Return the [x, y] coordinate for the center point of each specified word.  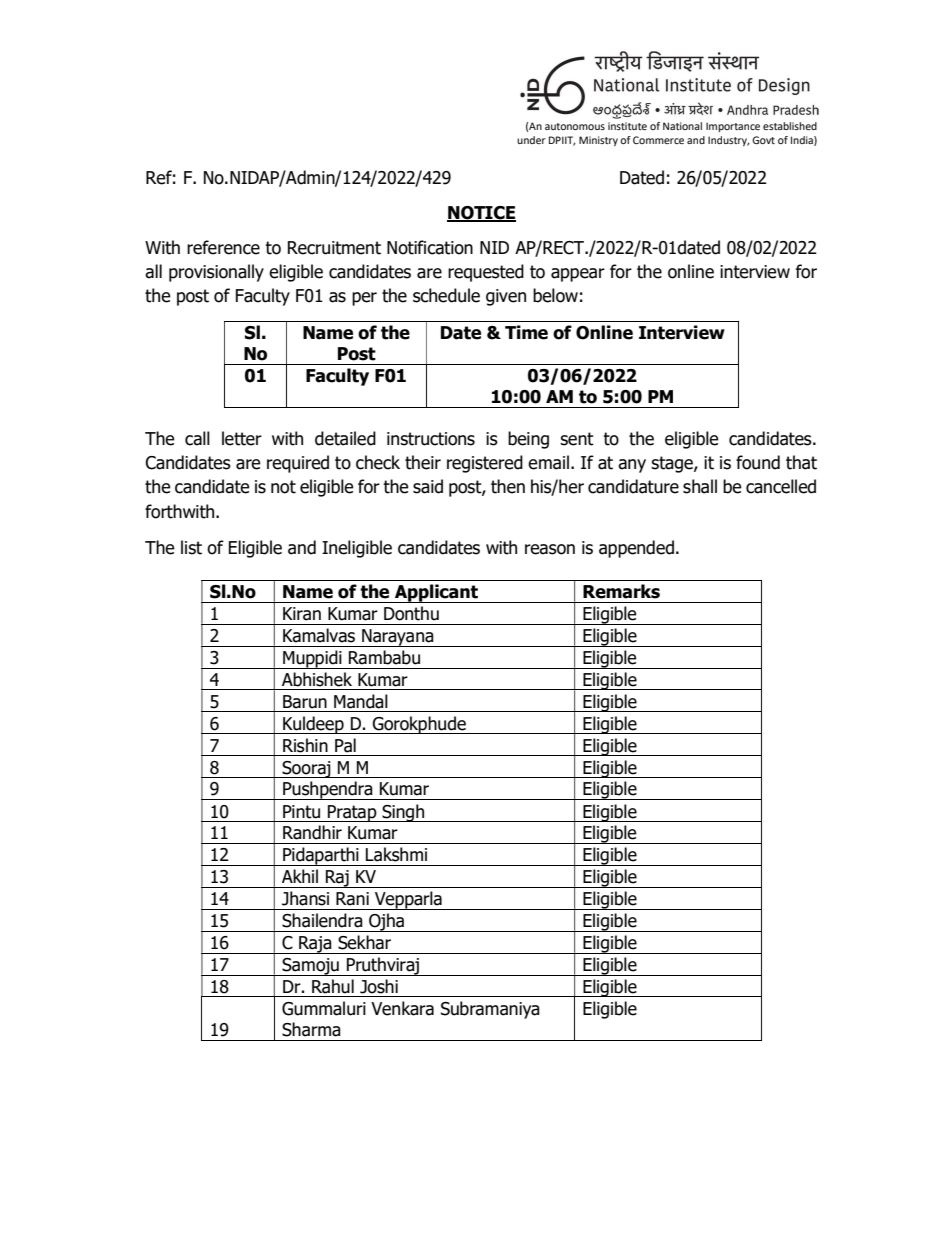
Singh [403, 813]
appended [636, 549]
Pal [345, 745]
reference [223, 247]
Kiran [302, 614]
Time [526, 332]
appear [578, 275]
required [298, 464]
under [531, 140]
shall [700, 486]
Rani [352, 899]
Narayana [398, 638]
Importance [733, 127]
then [508, 486]
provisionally [216, 273]
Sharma [311, 1029]
